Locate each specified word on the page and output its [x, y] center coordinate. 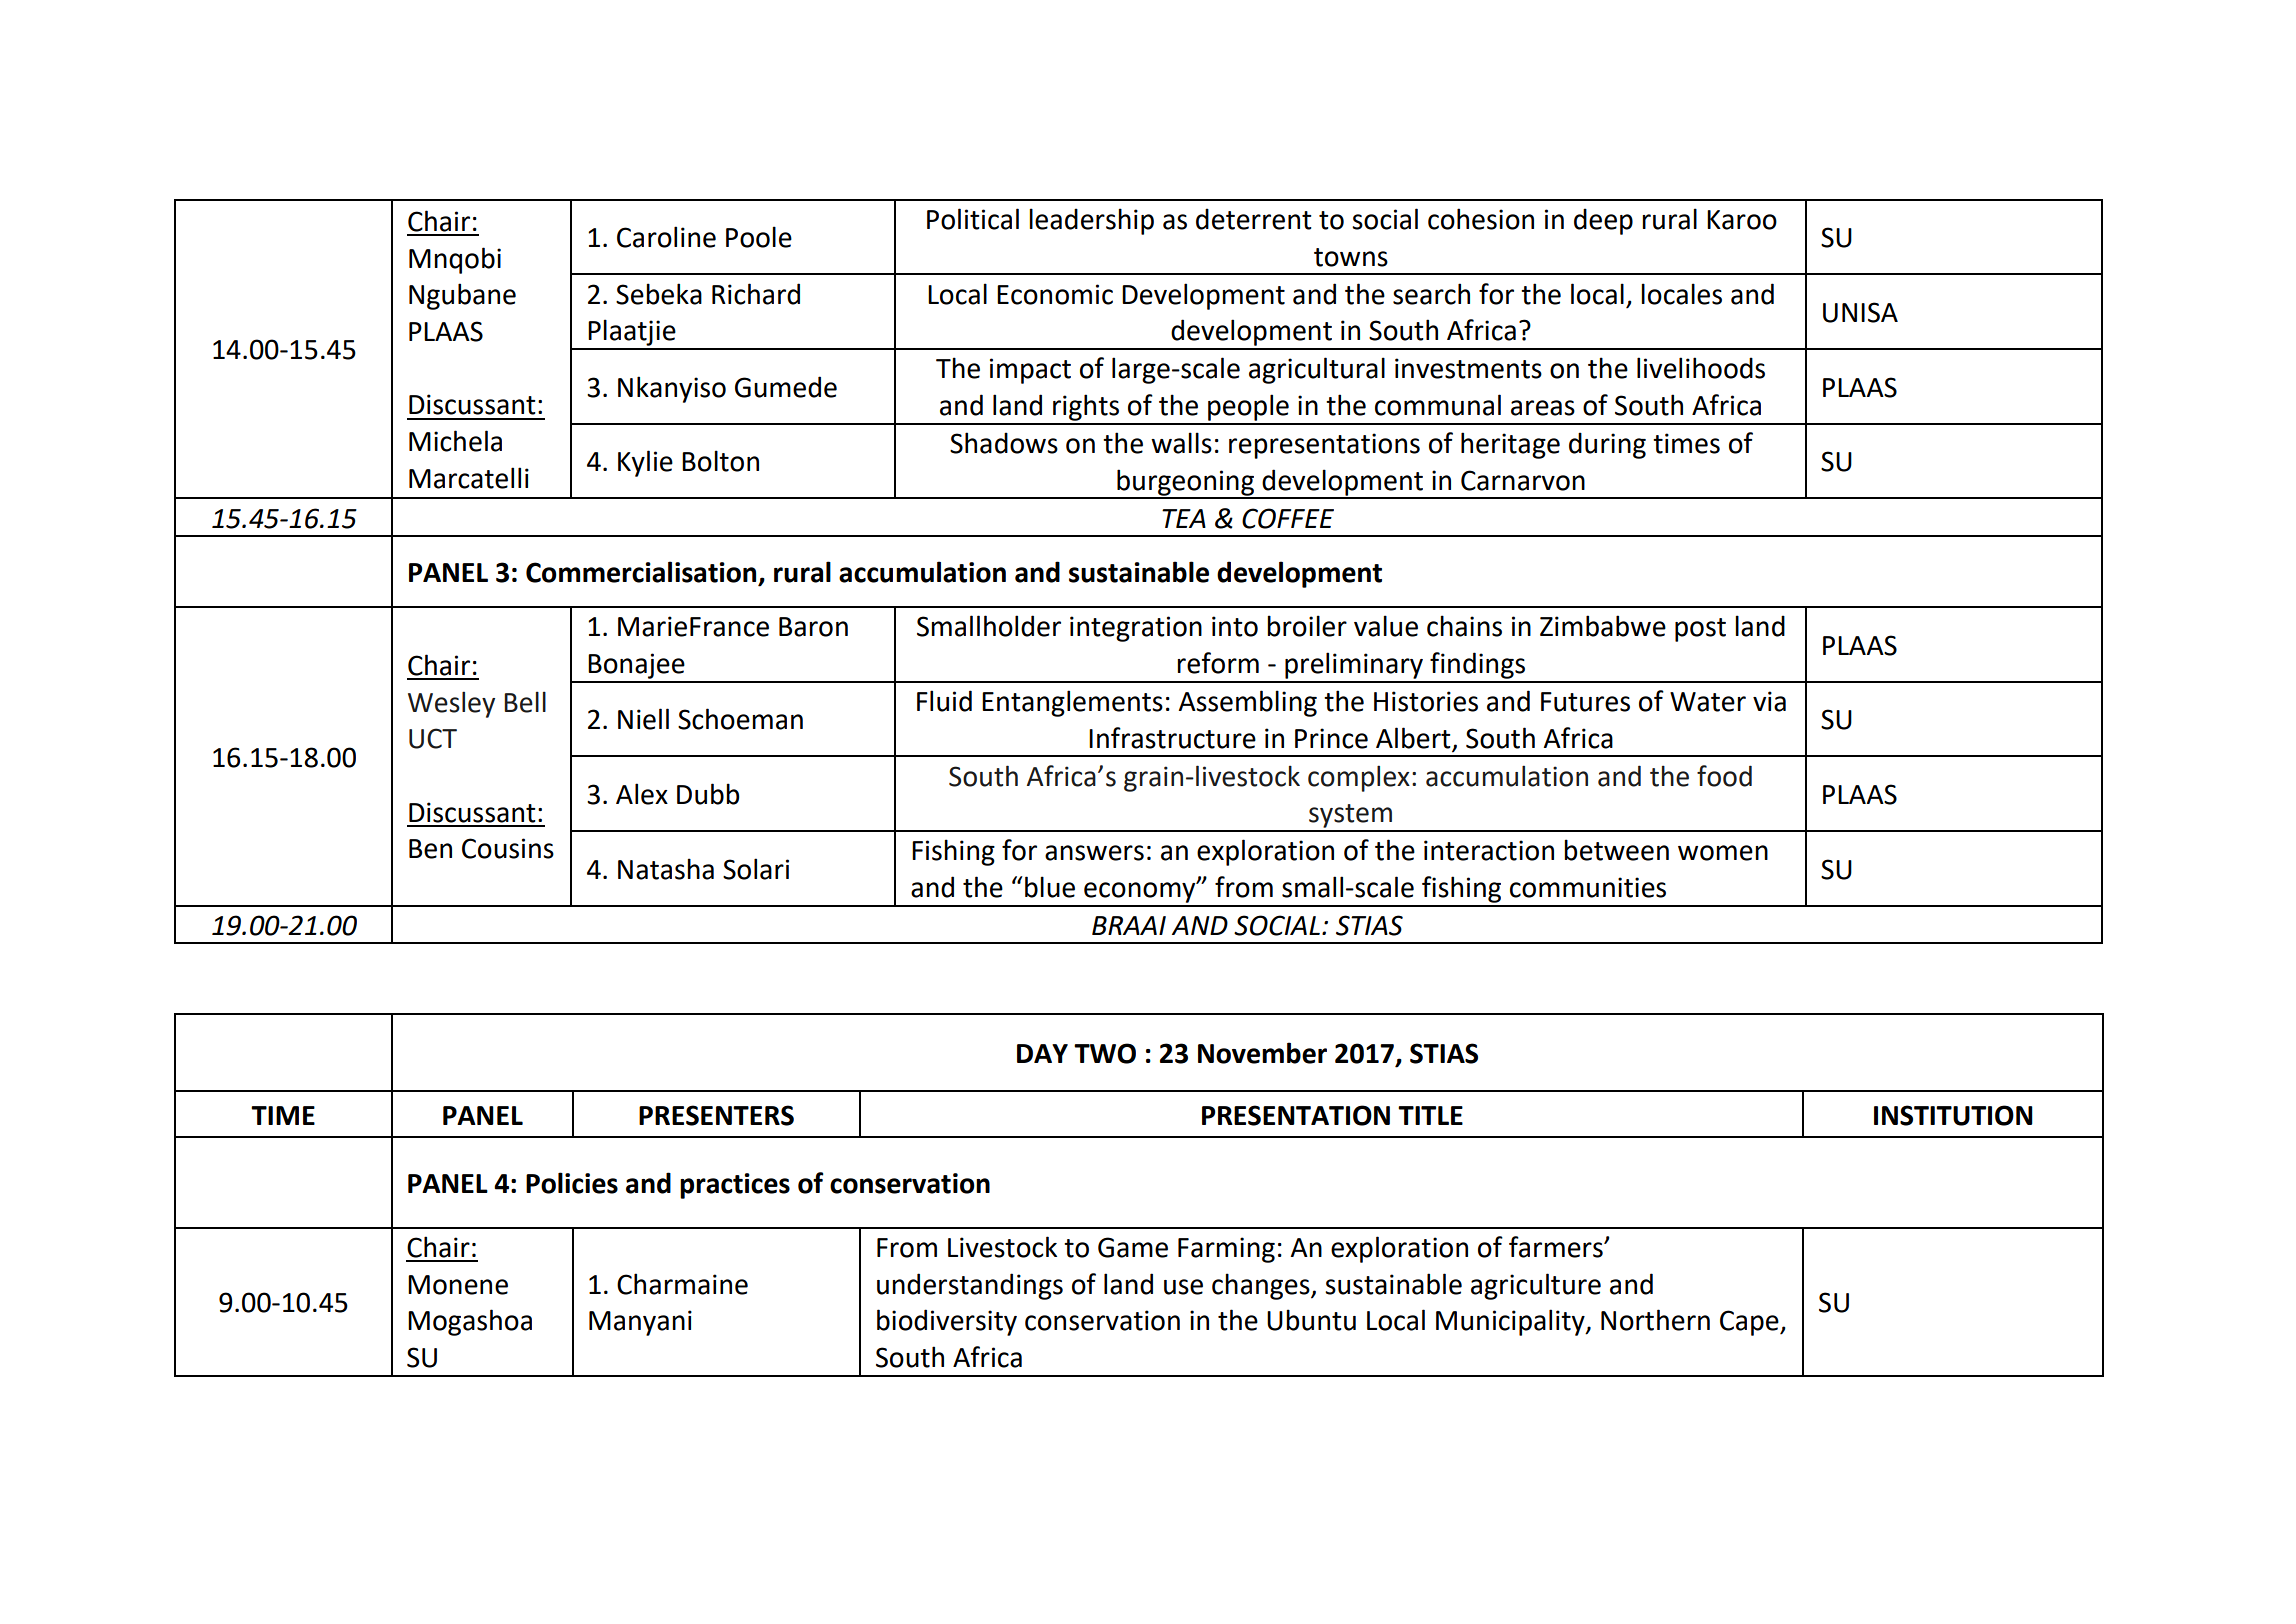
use [1183, 1287]
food [1724, 776]
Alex [642, 794]
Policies [572, 1183]
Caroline [666, 237]
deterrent [1254, 219]
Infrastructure [1172, 738]
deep [1603, 221]
